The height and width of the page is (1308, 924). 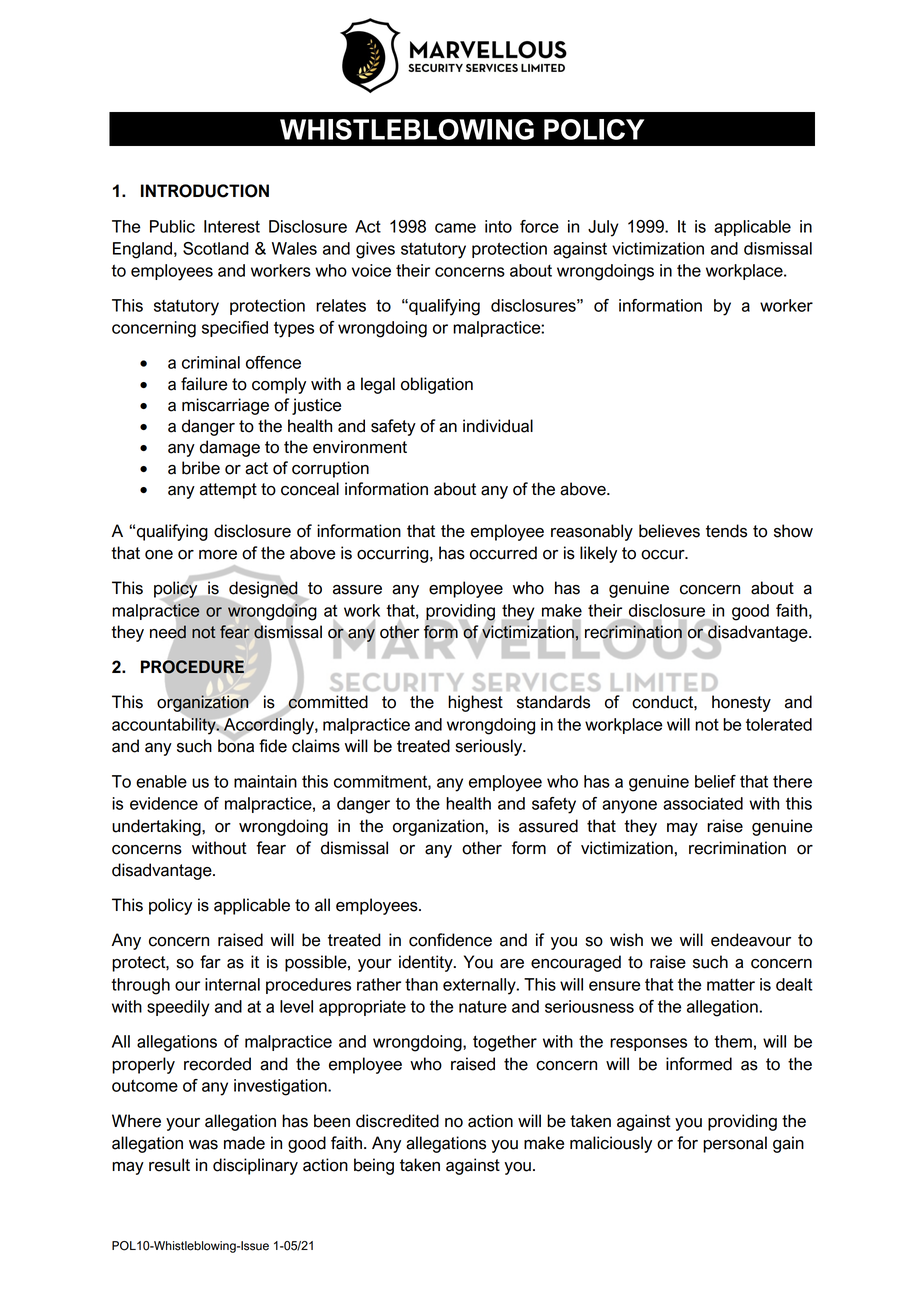 What do you see at coordinates (726, 531) in the page?
I see `tends` at bounding box center [726, 531].
